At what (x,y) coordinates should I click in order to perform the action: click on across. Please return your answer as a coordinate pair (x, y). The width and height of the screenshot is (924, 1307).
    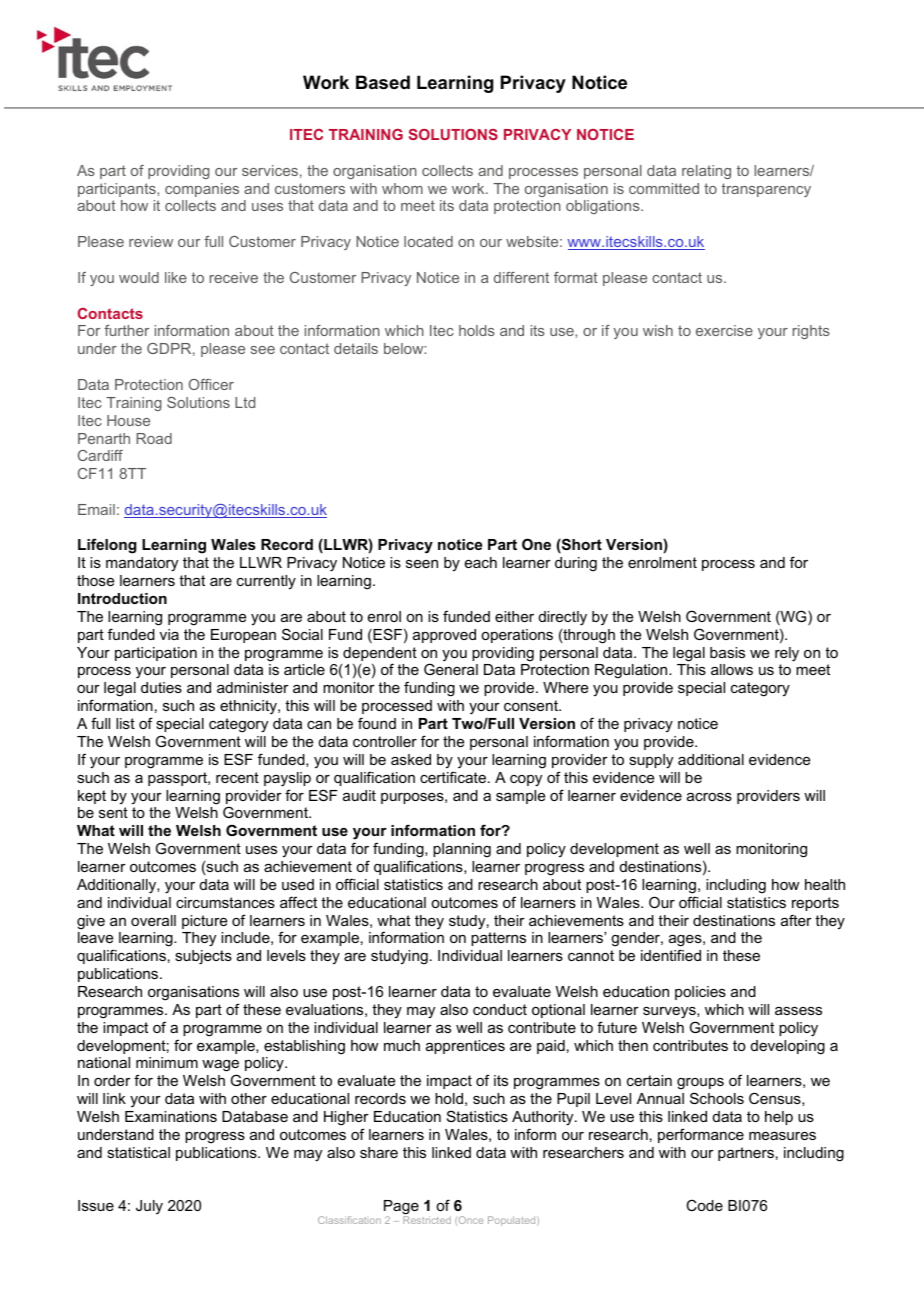
    Looking at the image, I should click on (709, 797).
